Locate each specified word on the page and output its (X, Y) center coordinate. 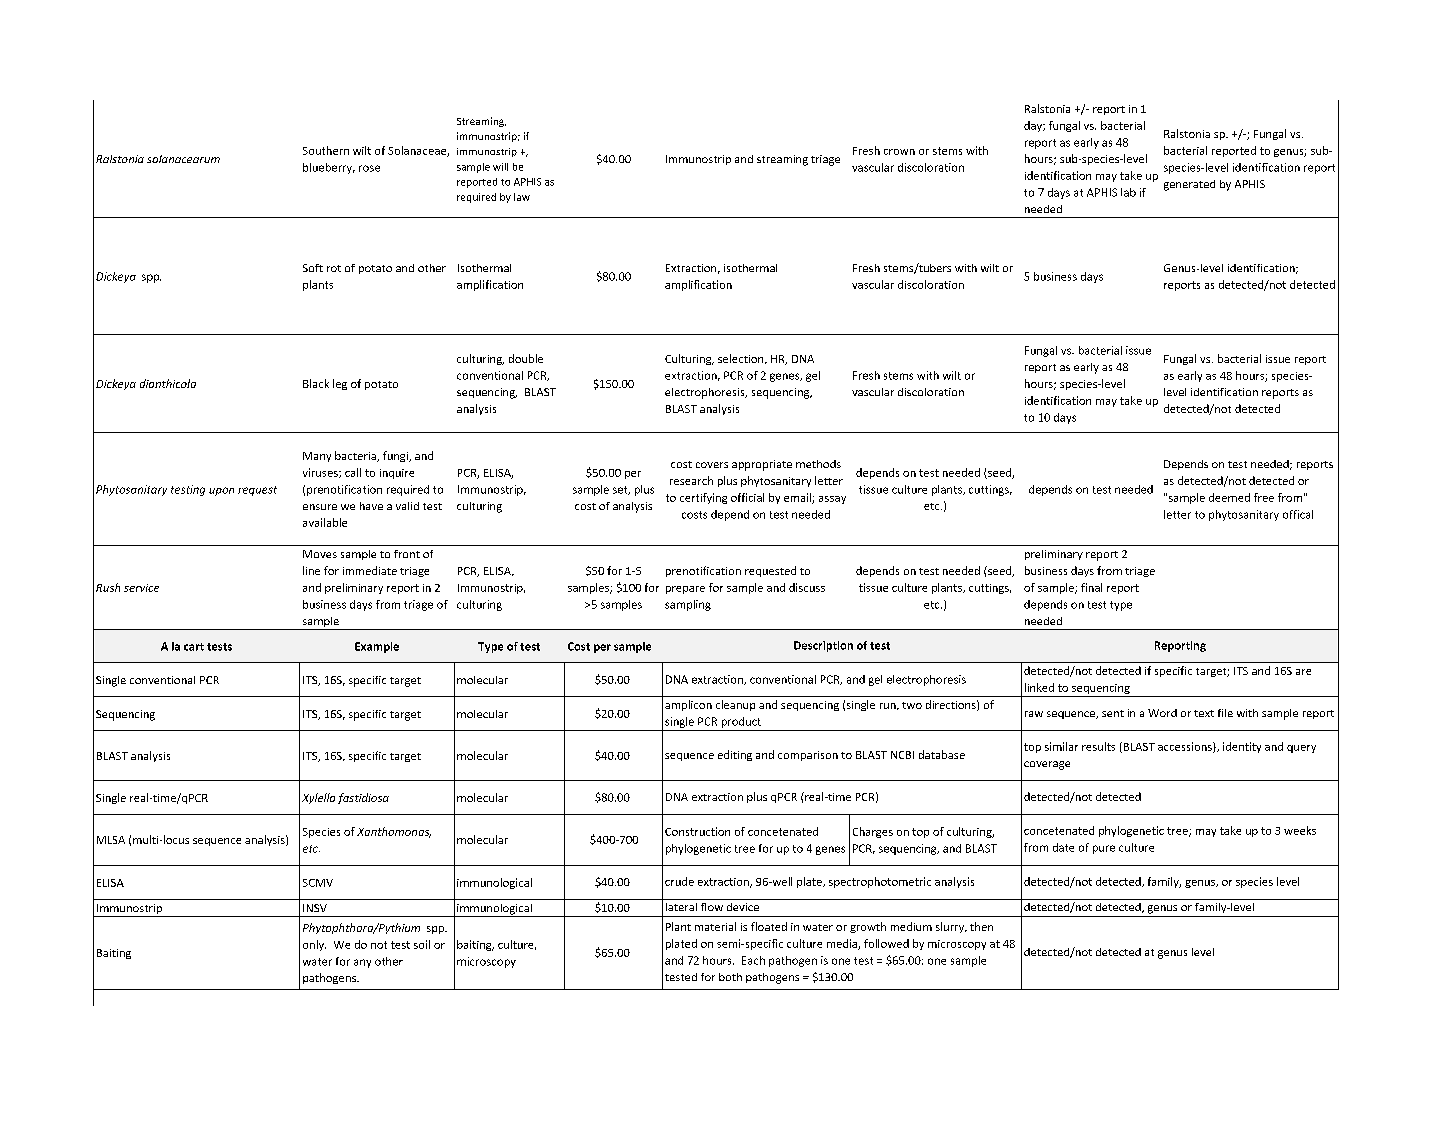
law (522, 197)
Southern (326, 150)
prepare (685, 590)
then (981, 926)
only (314, 945)
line (311, 570)
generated (1189, 185)
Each (753, 960)
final (1091, 587)
